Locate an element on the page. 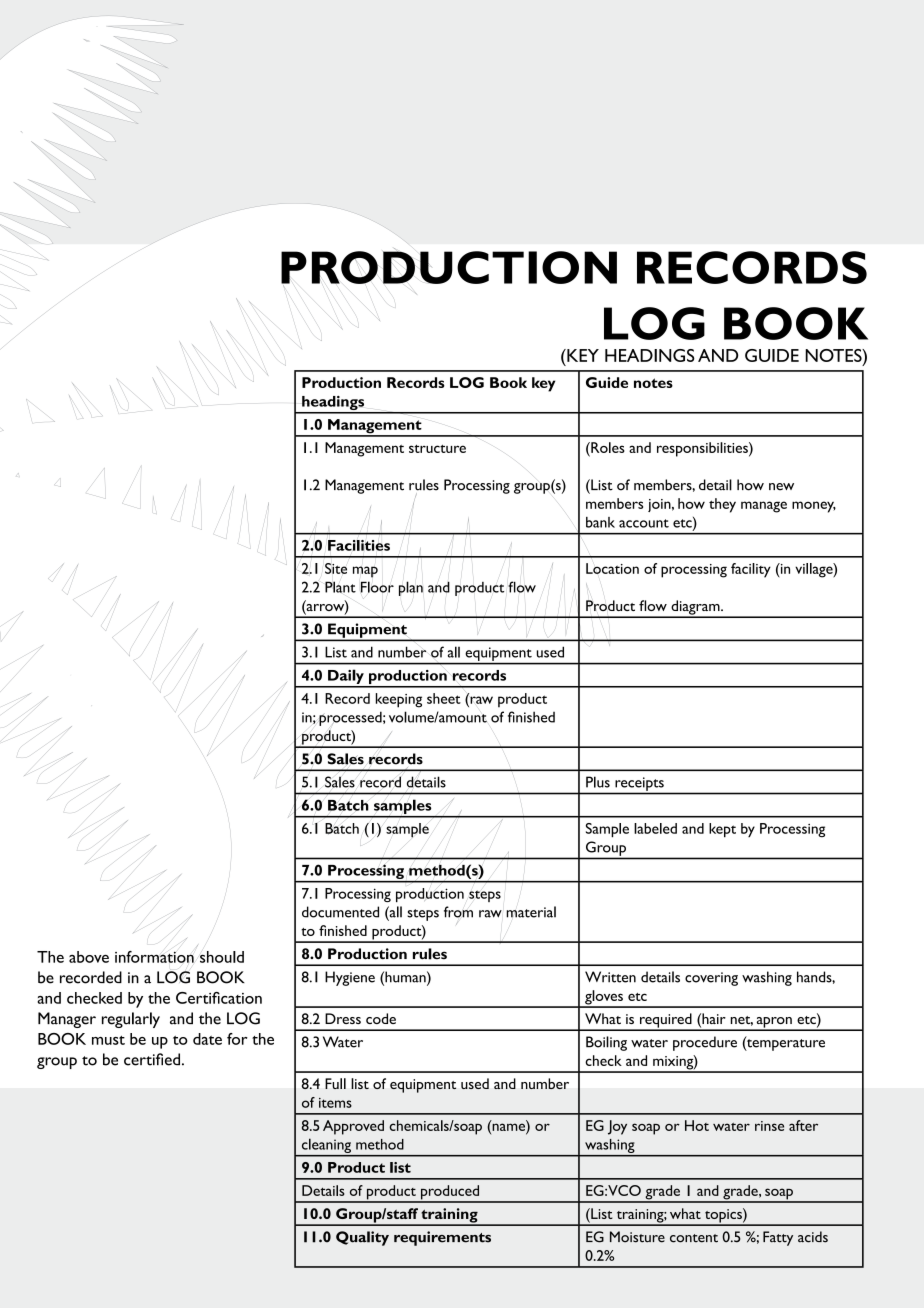 Image resolution: width=924 pixels, height=1308 pixels. kept is located at coordinates (722, 830).
